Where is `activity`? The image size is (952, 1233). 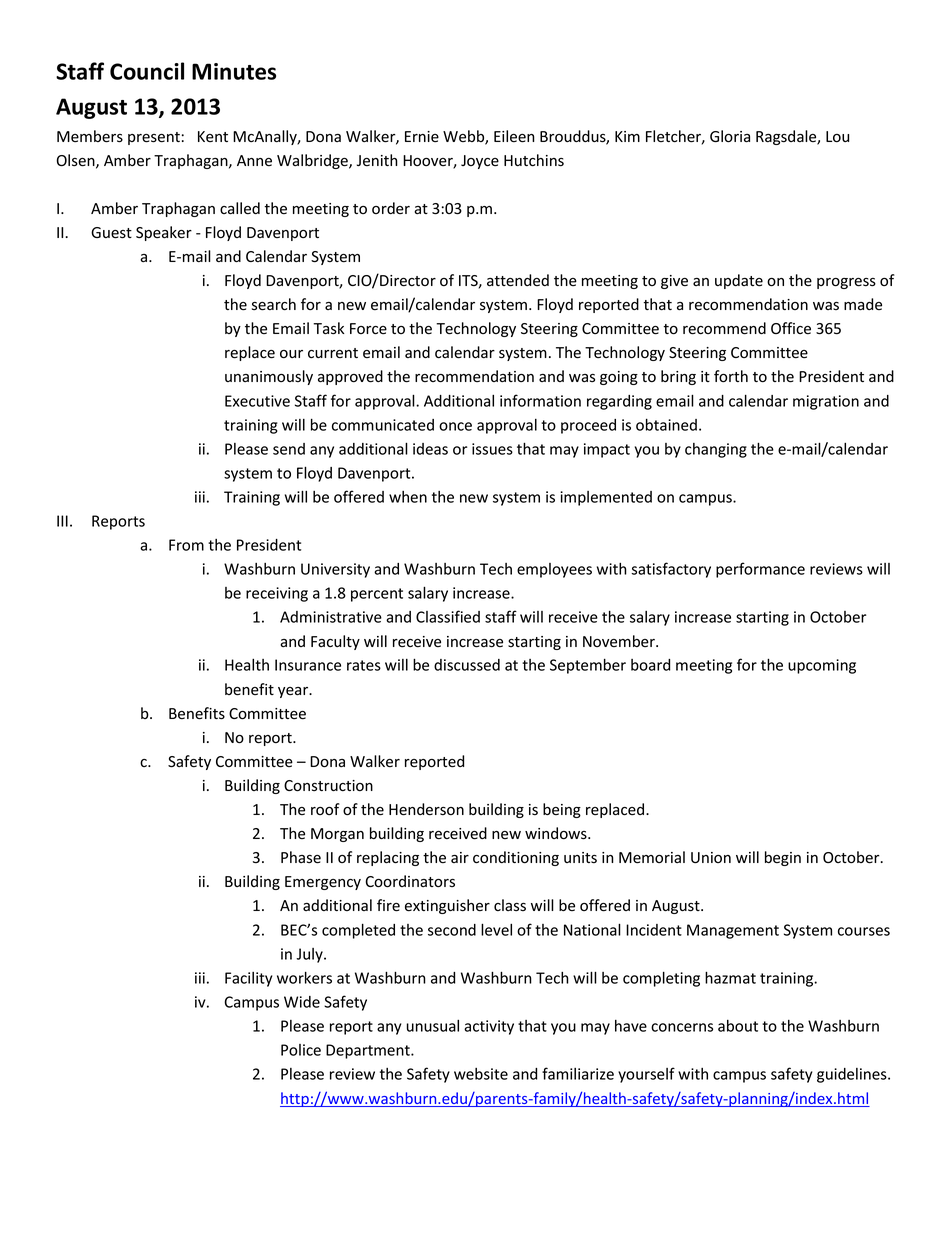
activity is located at coordinates (489, 1027).
